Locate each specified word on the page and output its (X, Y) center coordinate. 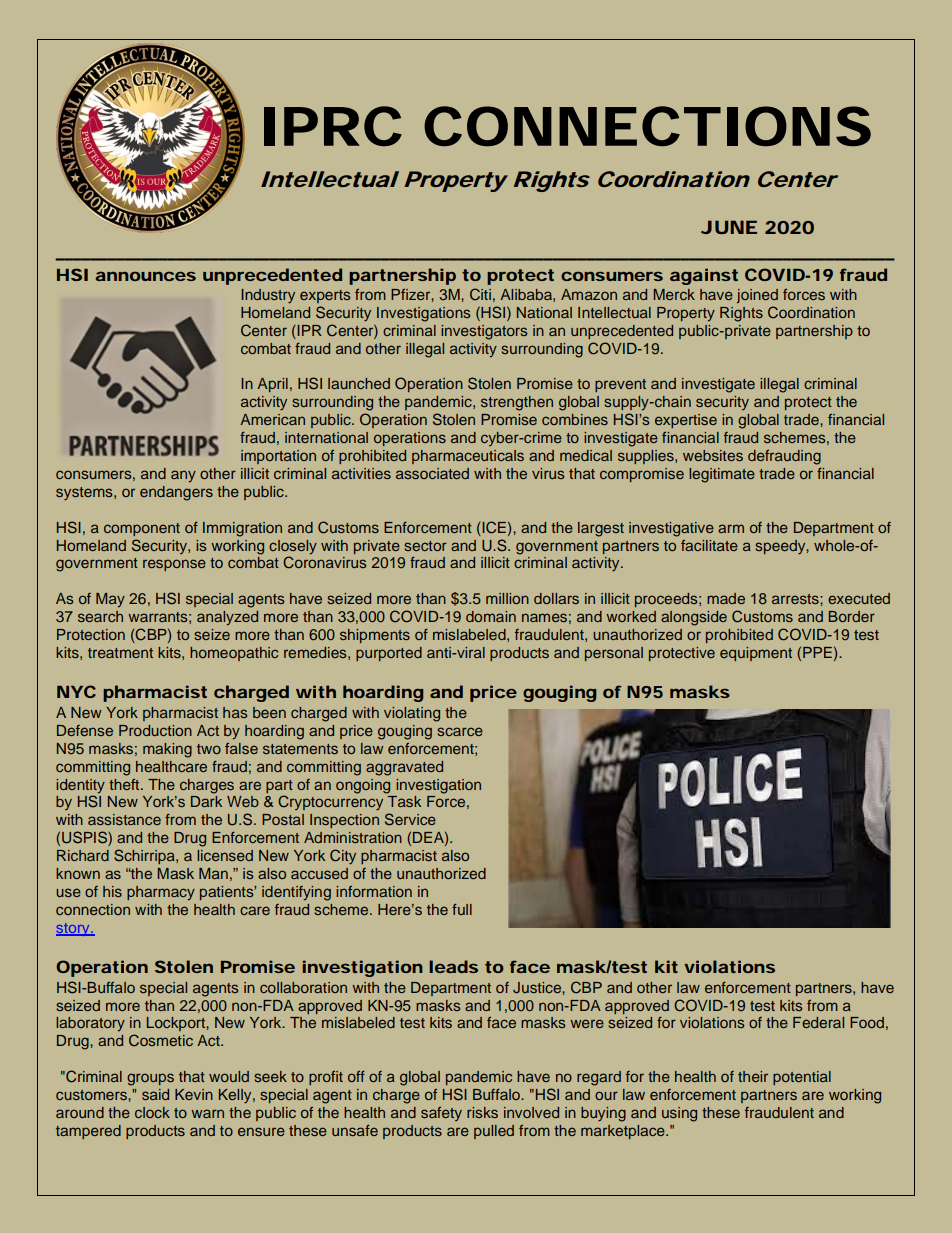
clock (152, 1112)
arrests (796, 599)
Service (410, 819)
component (142, 529)
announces (145, 276)
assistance (124, 819)
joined (757, 296)
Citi (480, 294)
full (462, 909)
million (507, 598)
